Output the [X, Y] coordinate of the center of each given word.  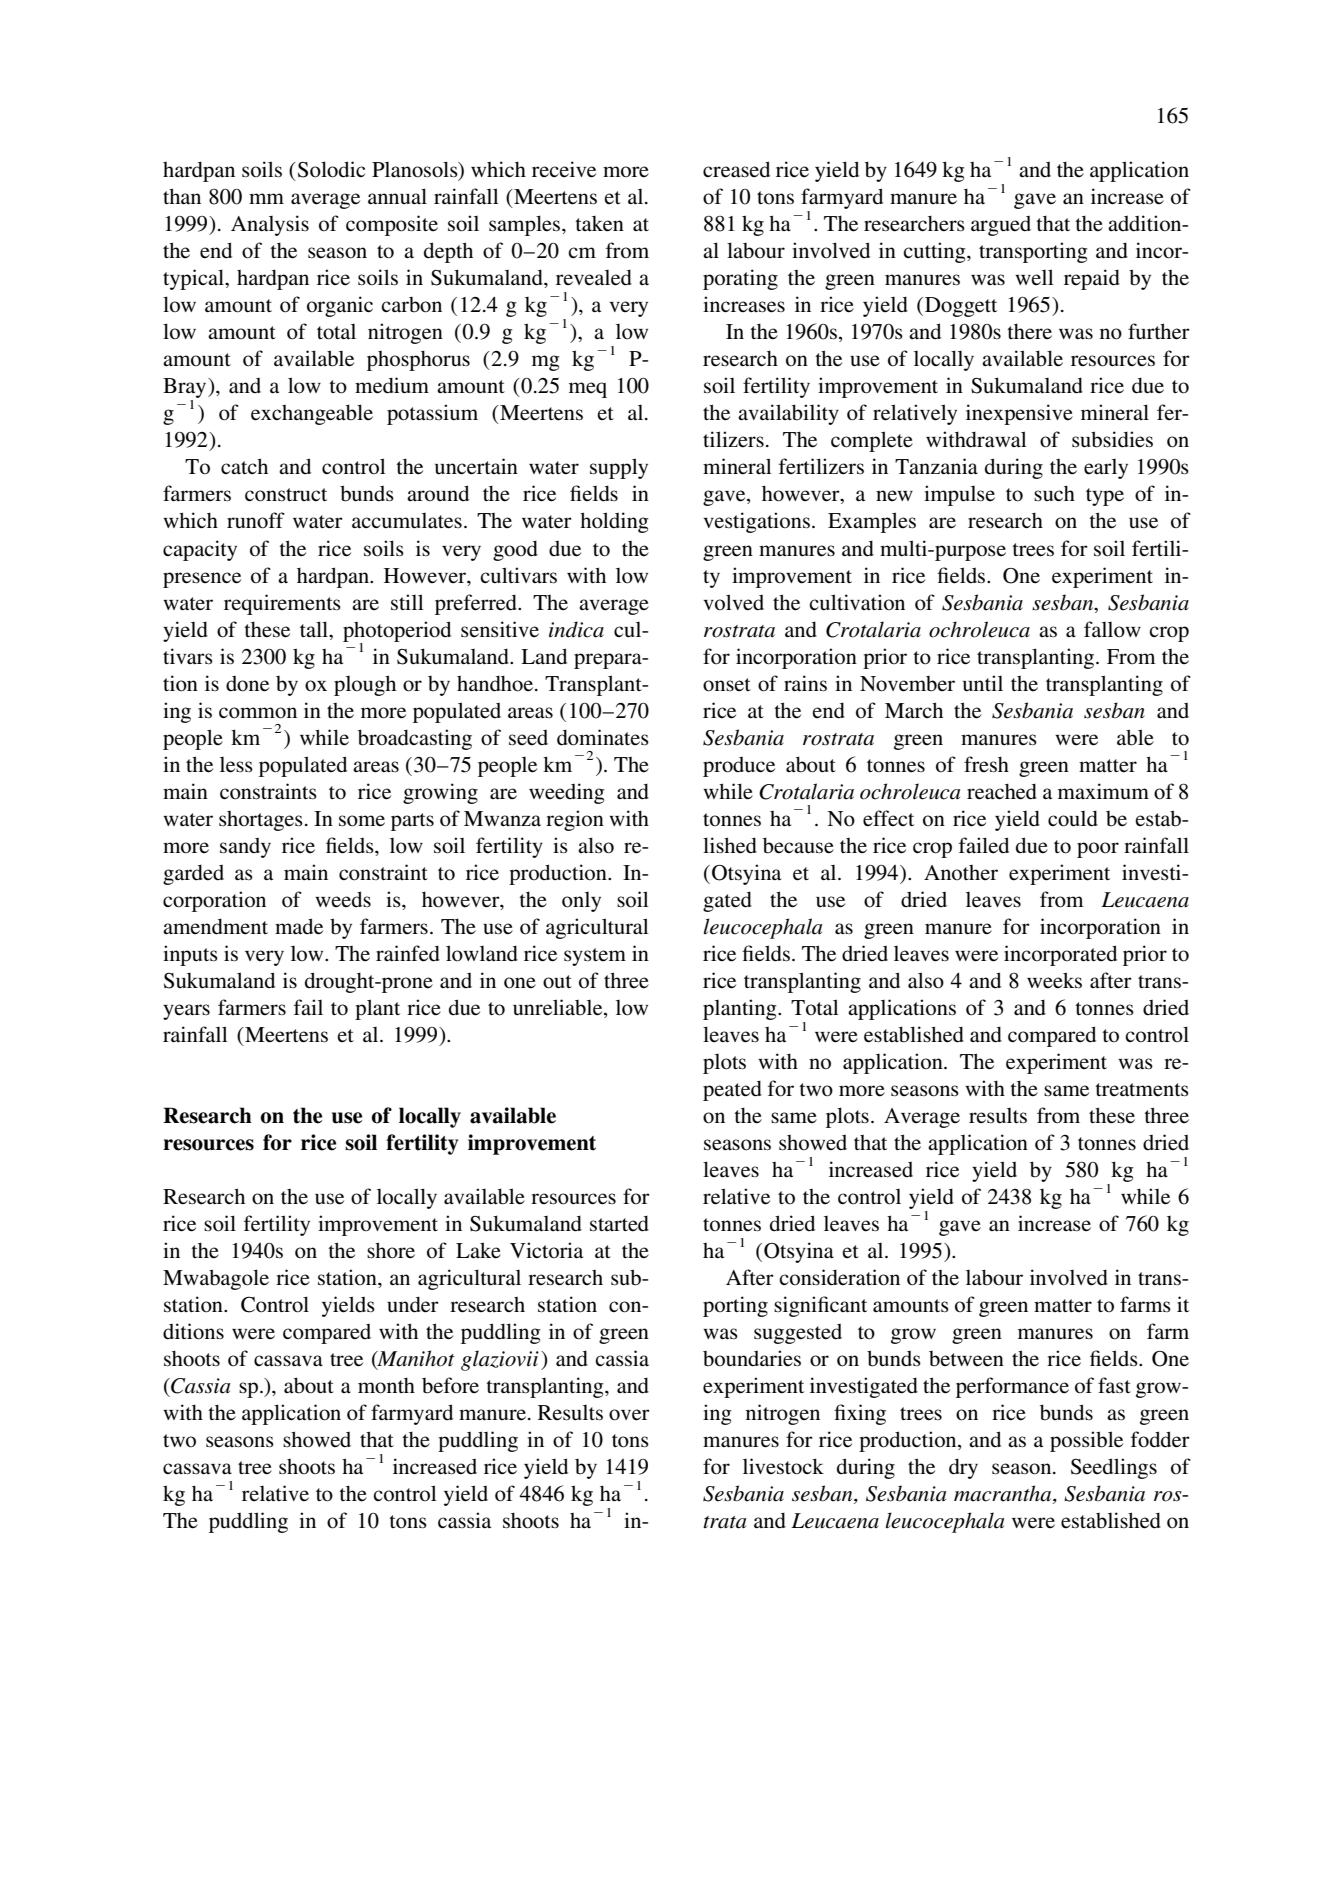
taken [599, 224]
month [386, 1385]
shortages [261, 821]
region [575, 820]
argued [1001, 226]
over [629, 1415]
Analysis [270, 225]
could [1073, 818]
